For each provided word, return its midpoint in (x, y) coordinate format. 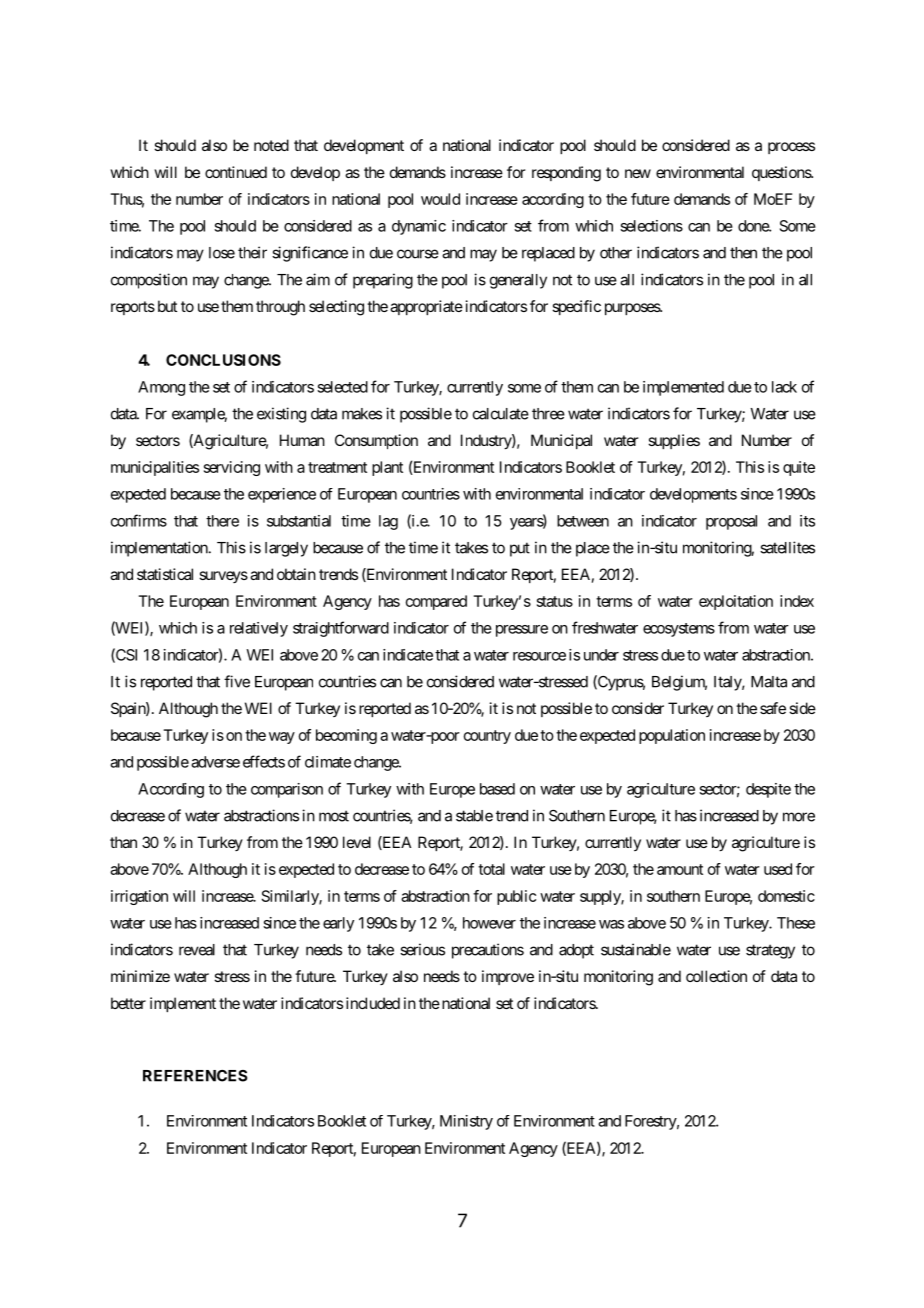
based (497, 789)
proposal (731, 522)
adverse (215, 762)
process (791, 148)
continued (236, 172)
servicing (232, 468)
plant (387, 468)
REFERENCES (195, 1076)
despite (768, 790)
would (440, 199)
